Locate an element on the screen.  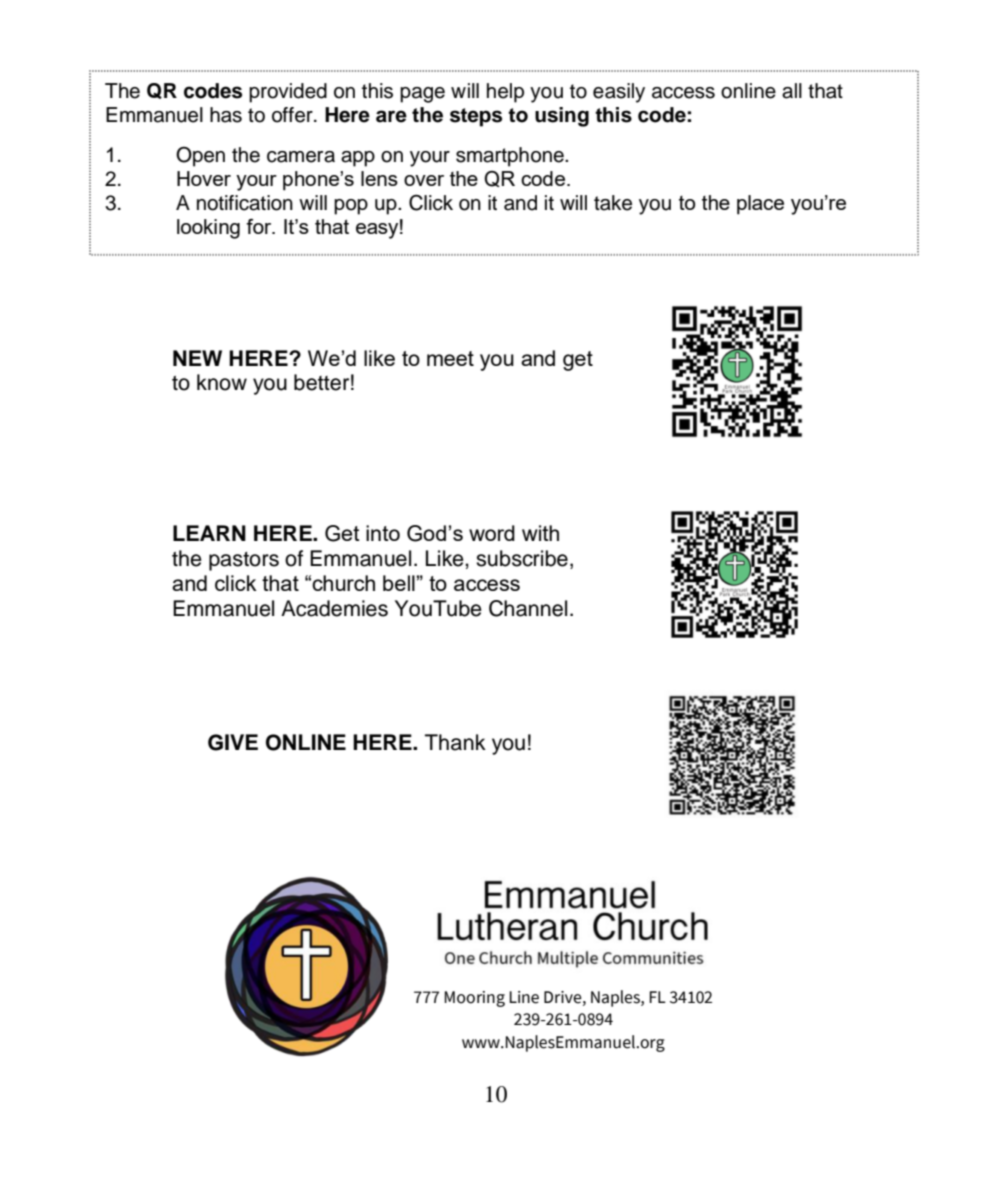
Mooring is located at coordinates (474, 999).
